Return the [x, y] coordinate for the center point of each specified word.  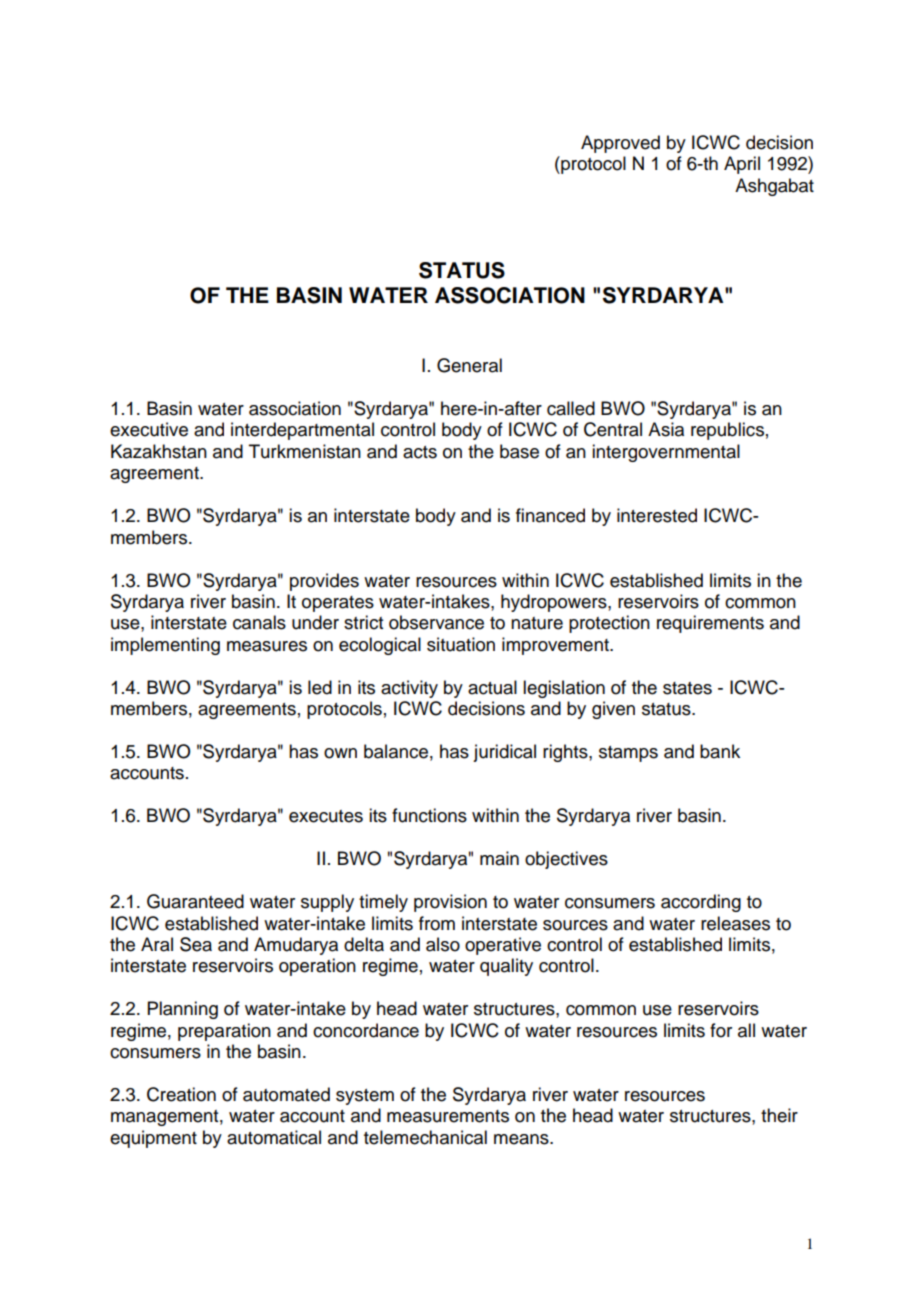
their [779, 1115]
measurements [448, 1116]
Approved [620, 144]
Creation [181, 1094]
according [701, 903]
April [742, 165]
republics [727, 431]
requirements [710, 624]
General [469, 365]
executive [149, 429]
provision [450, 903]
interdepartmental [302, 431]
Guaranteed [195, 901]
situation [461, 644]
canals [259, 622]
